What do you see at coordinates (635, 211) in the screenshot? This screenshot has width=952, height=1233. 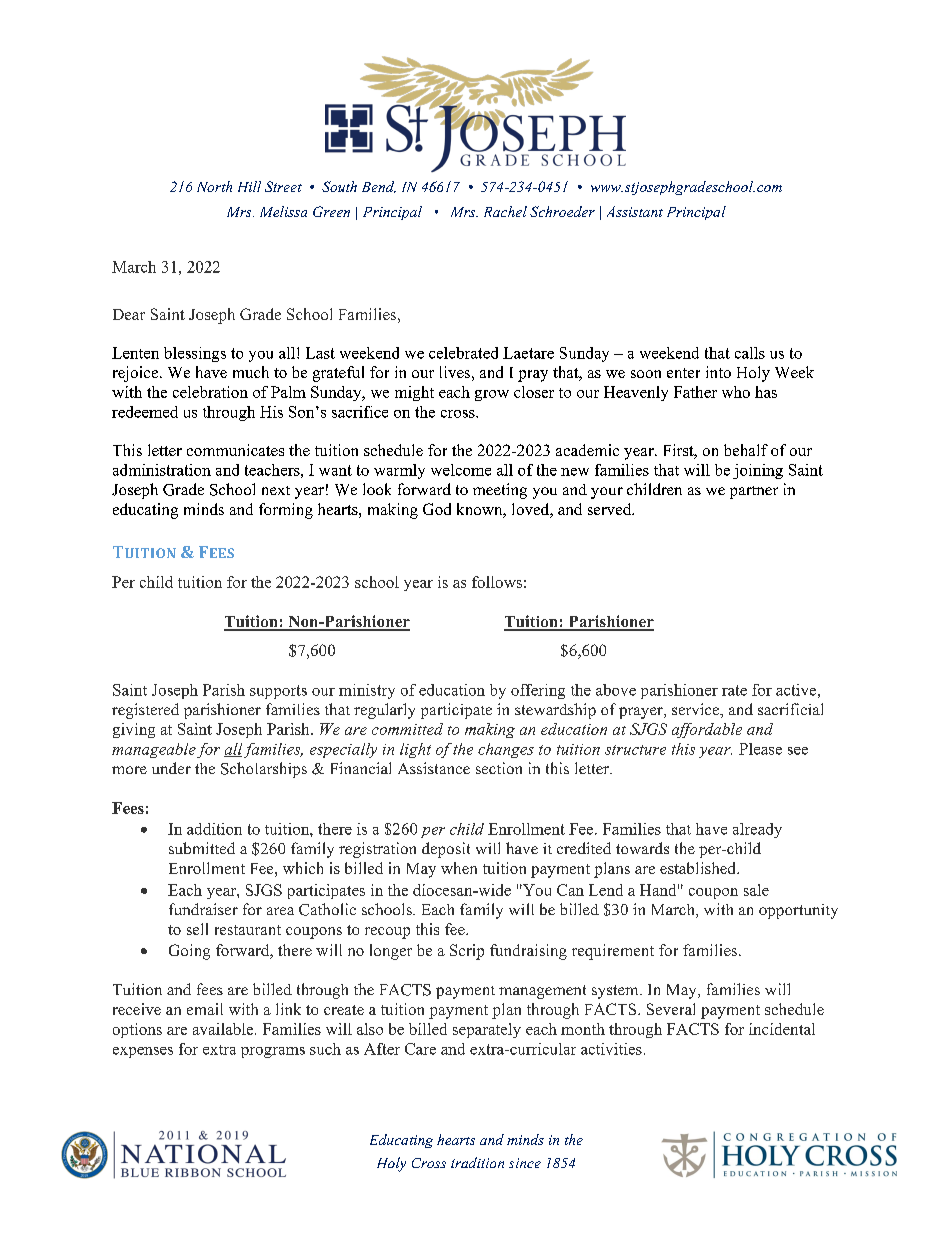 I see `Assistant` at bounding box center [635, 211].
